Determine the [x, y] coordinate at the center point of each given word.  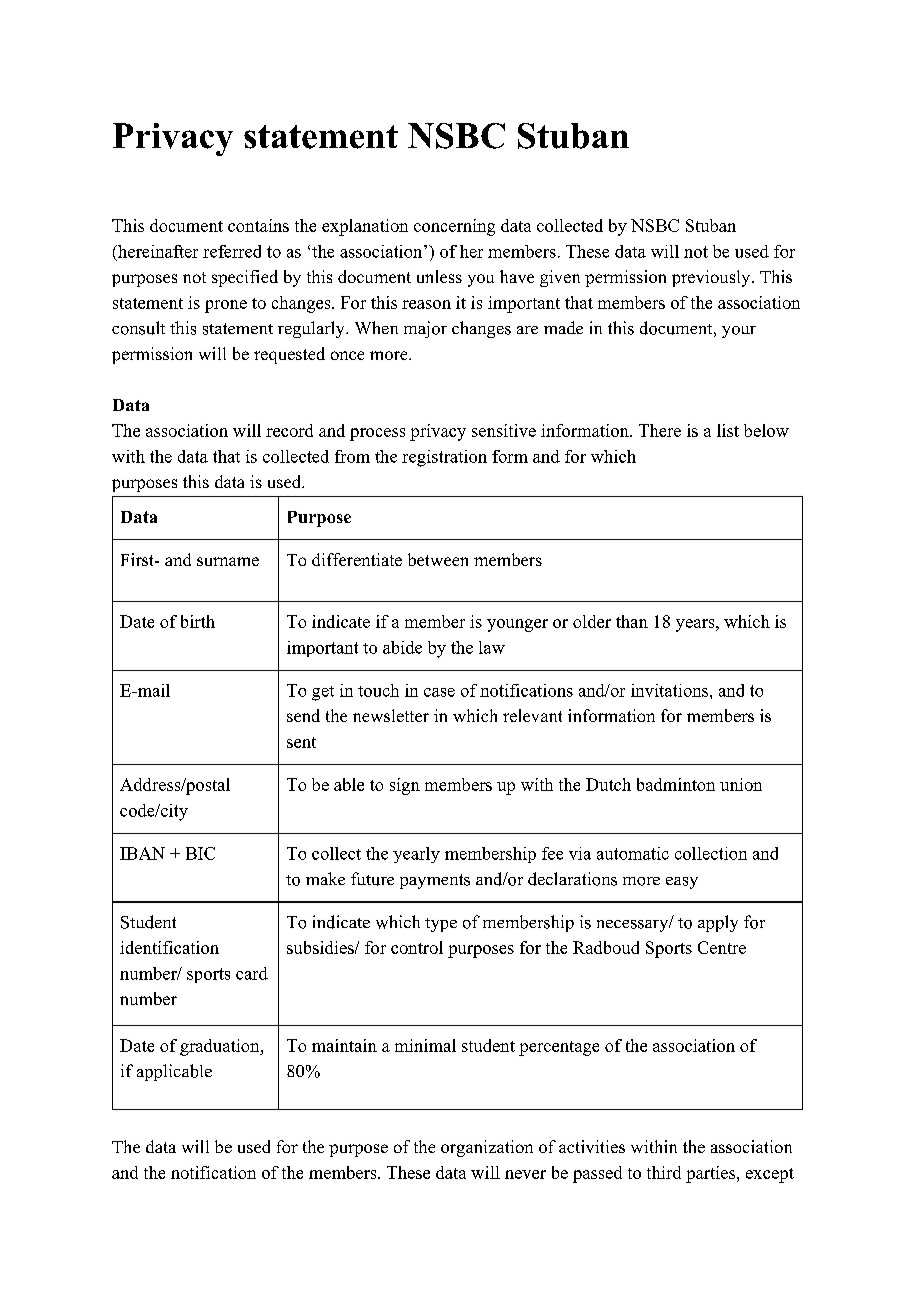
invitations [669, 690]
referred [232, 251]
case [439, 692]
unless [439, 276]
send [303, 715]
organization [487, 1148]
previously [711, 278]
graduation [221, 1047]
